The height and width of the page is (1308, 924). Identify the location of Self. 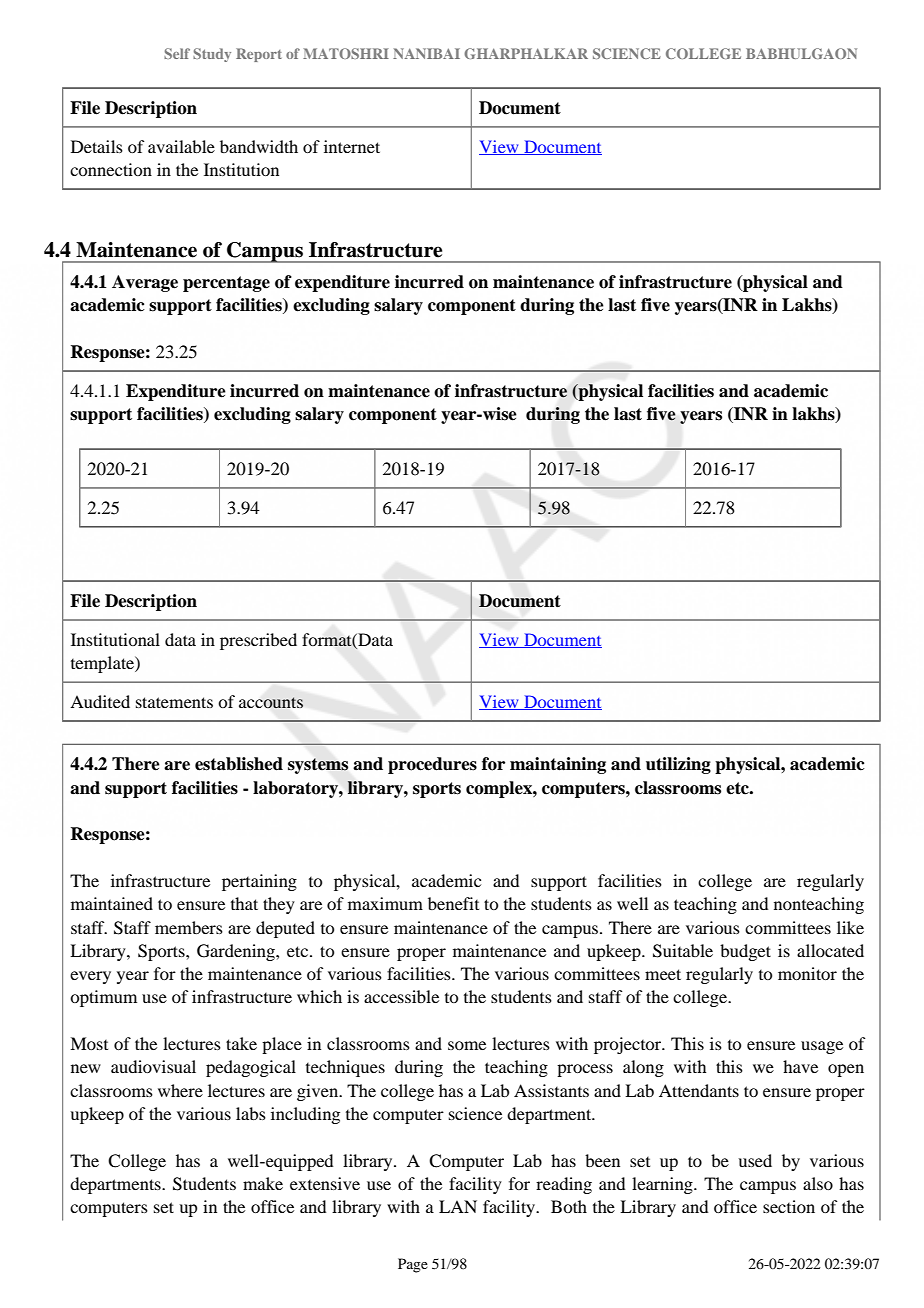
(177, 53).
